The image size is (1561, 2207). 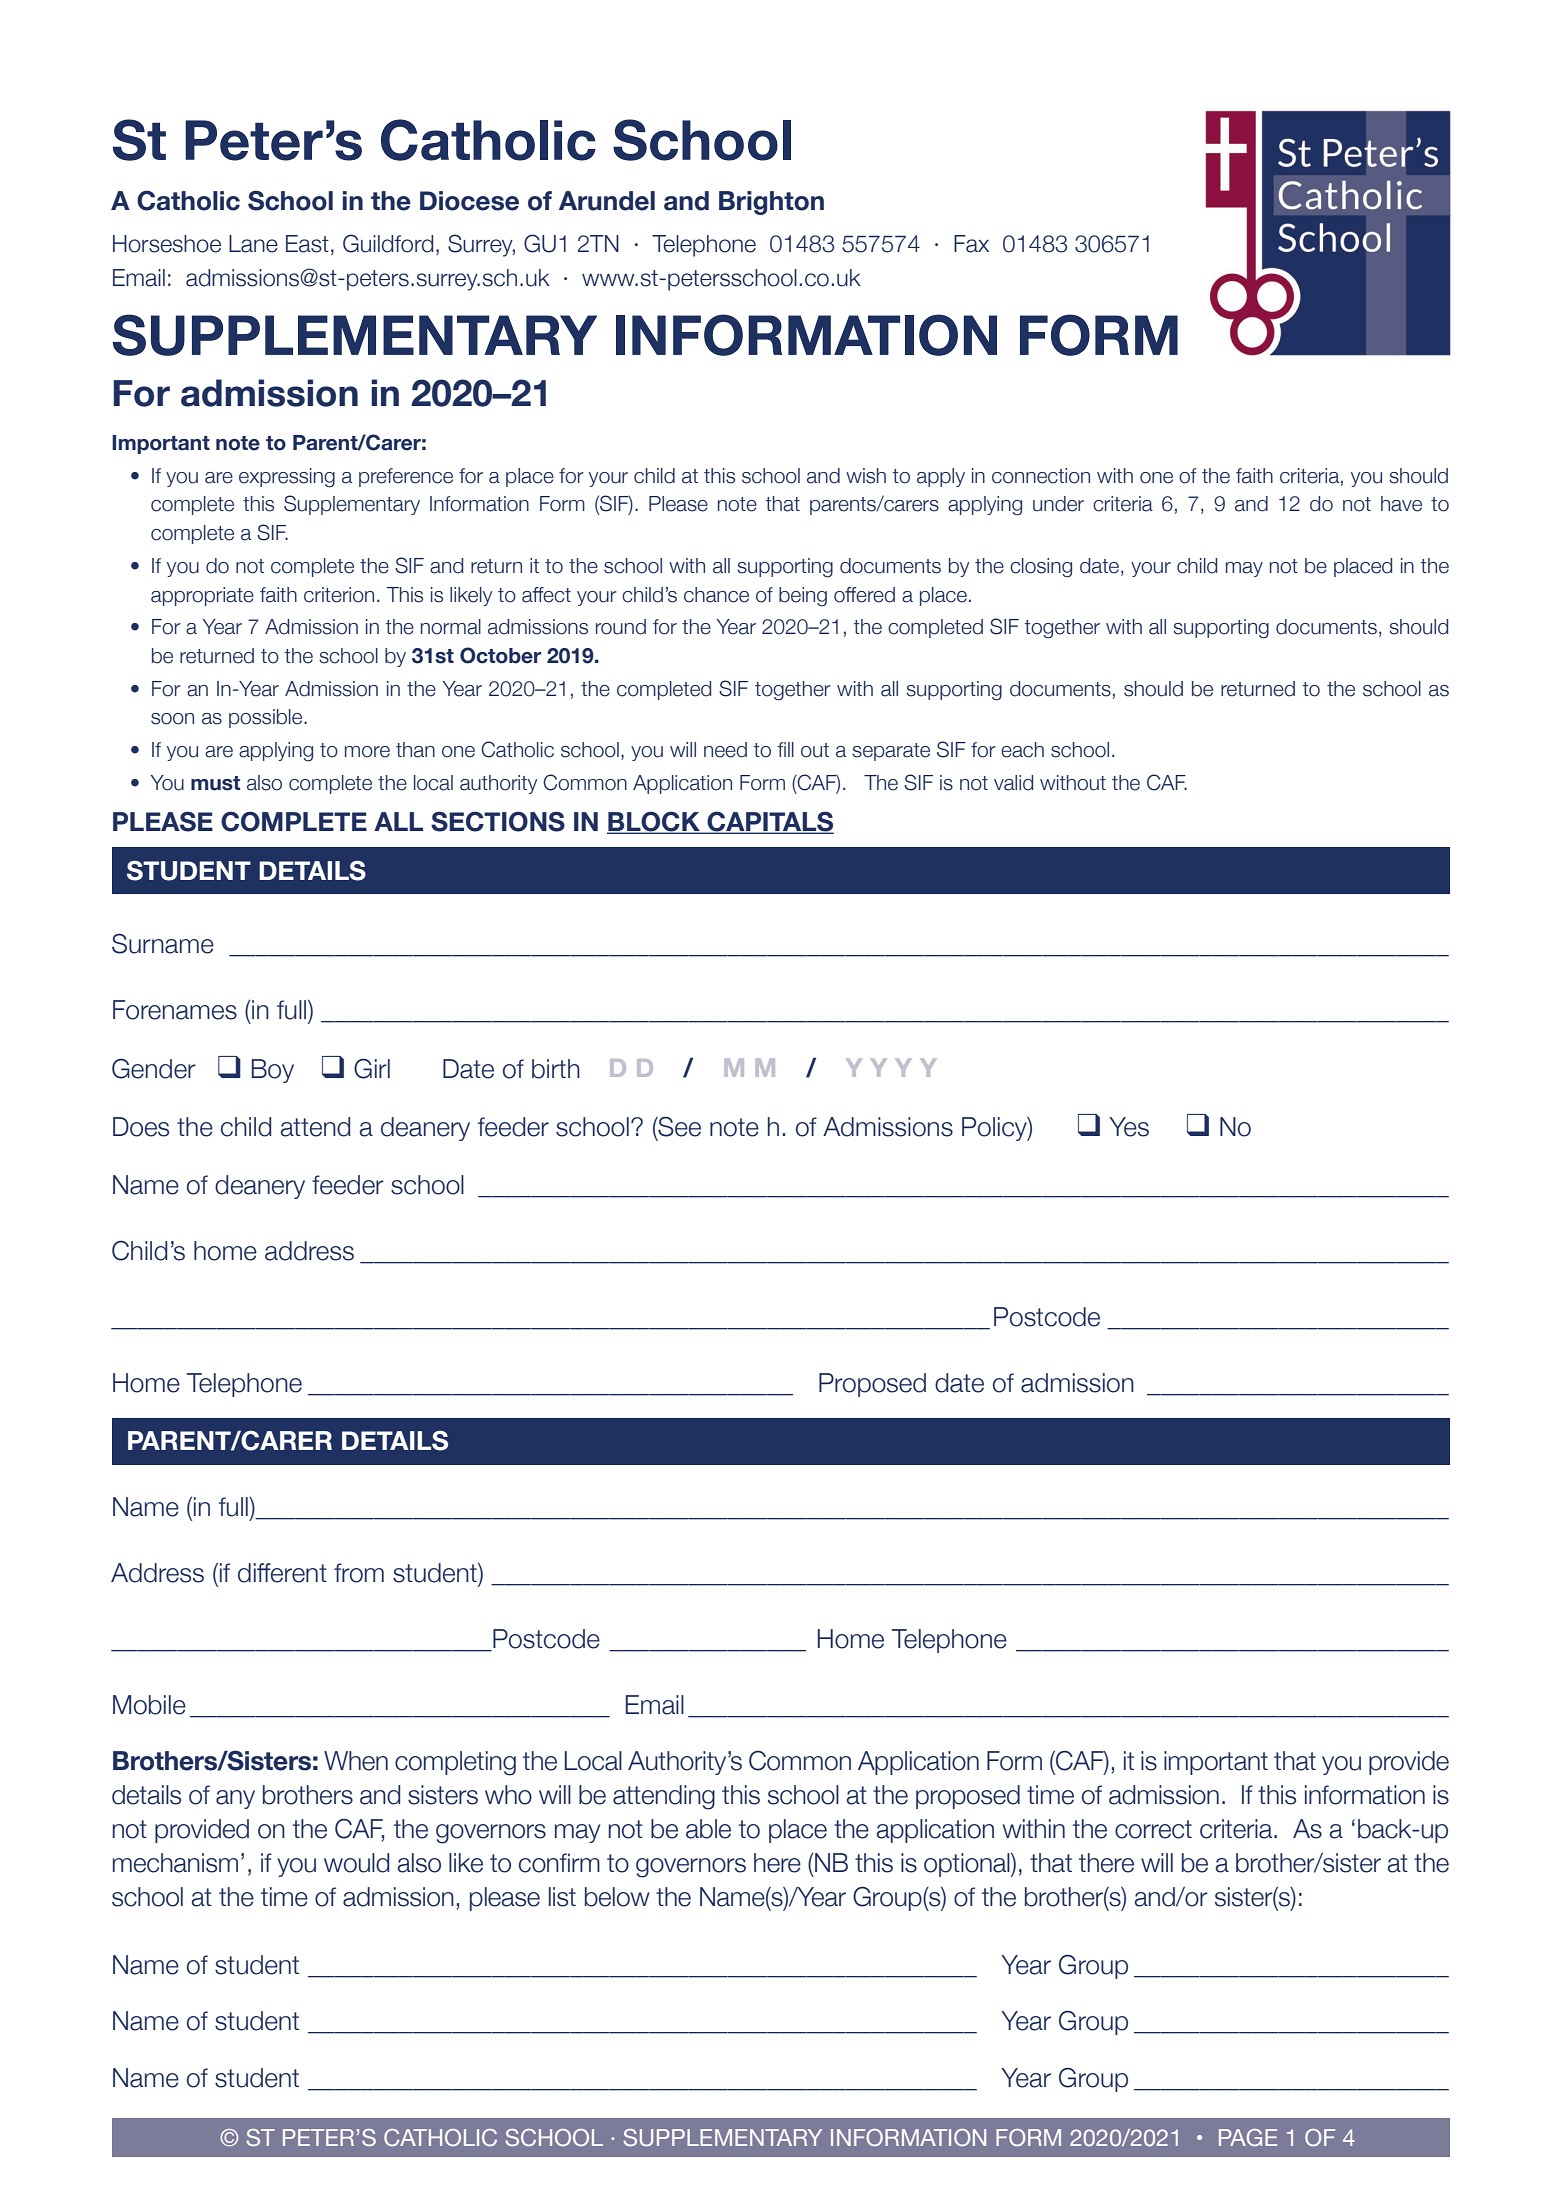 What do you see at coordinates (1248, 2137) in the document?
I see `PAGE` at bounding box center [1248, 2137].
